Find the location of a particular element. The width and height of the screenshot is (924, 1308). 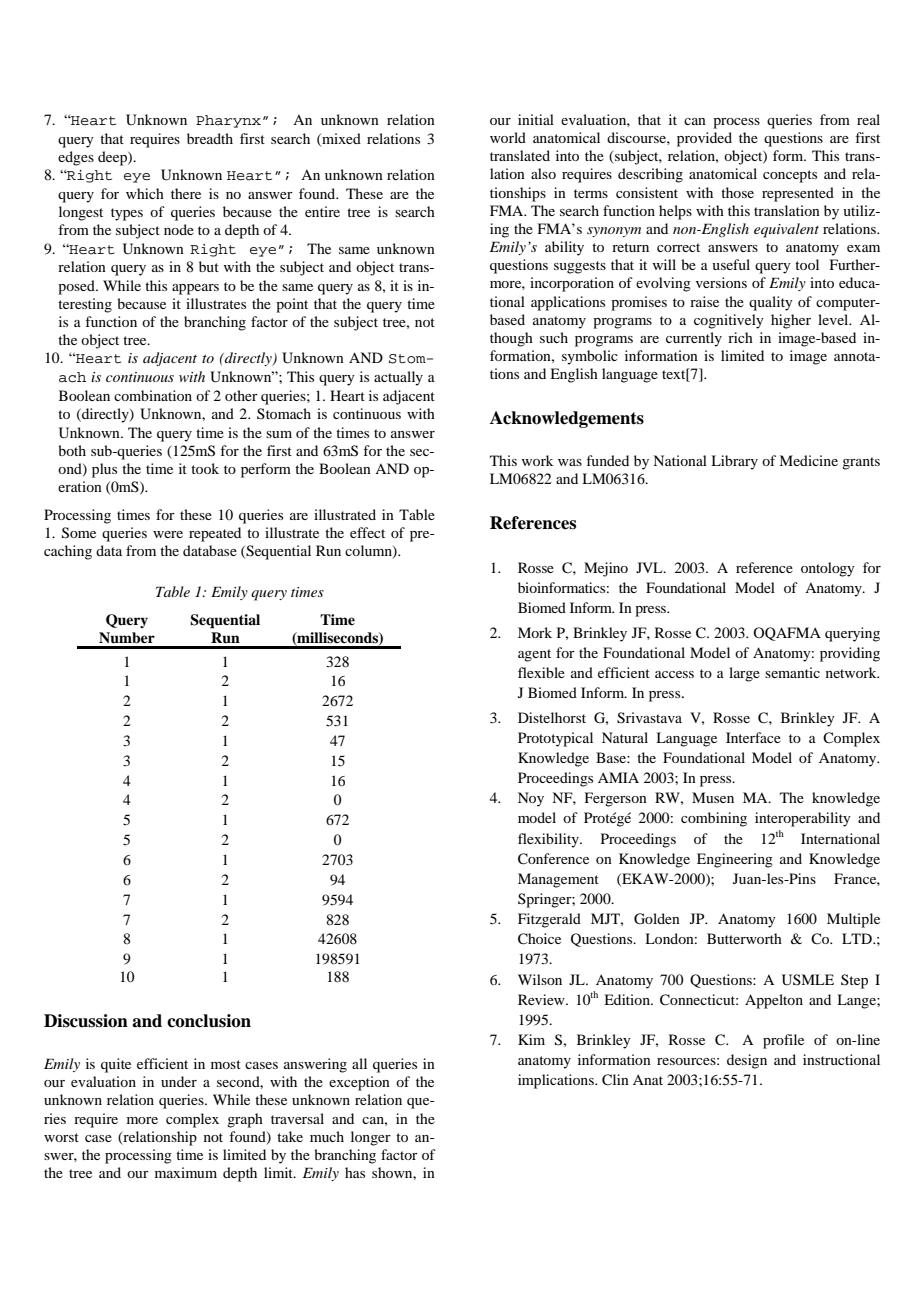

breadth is located at coordinates (210, 138).
